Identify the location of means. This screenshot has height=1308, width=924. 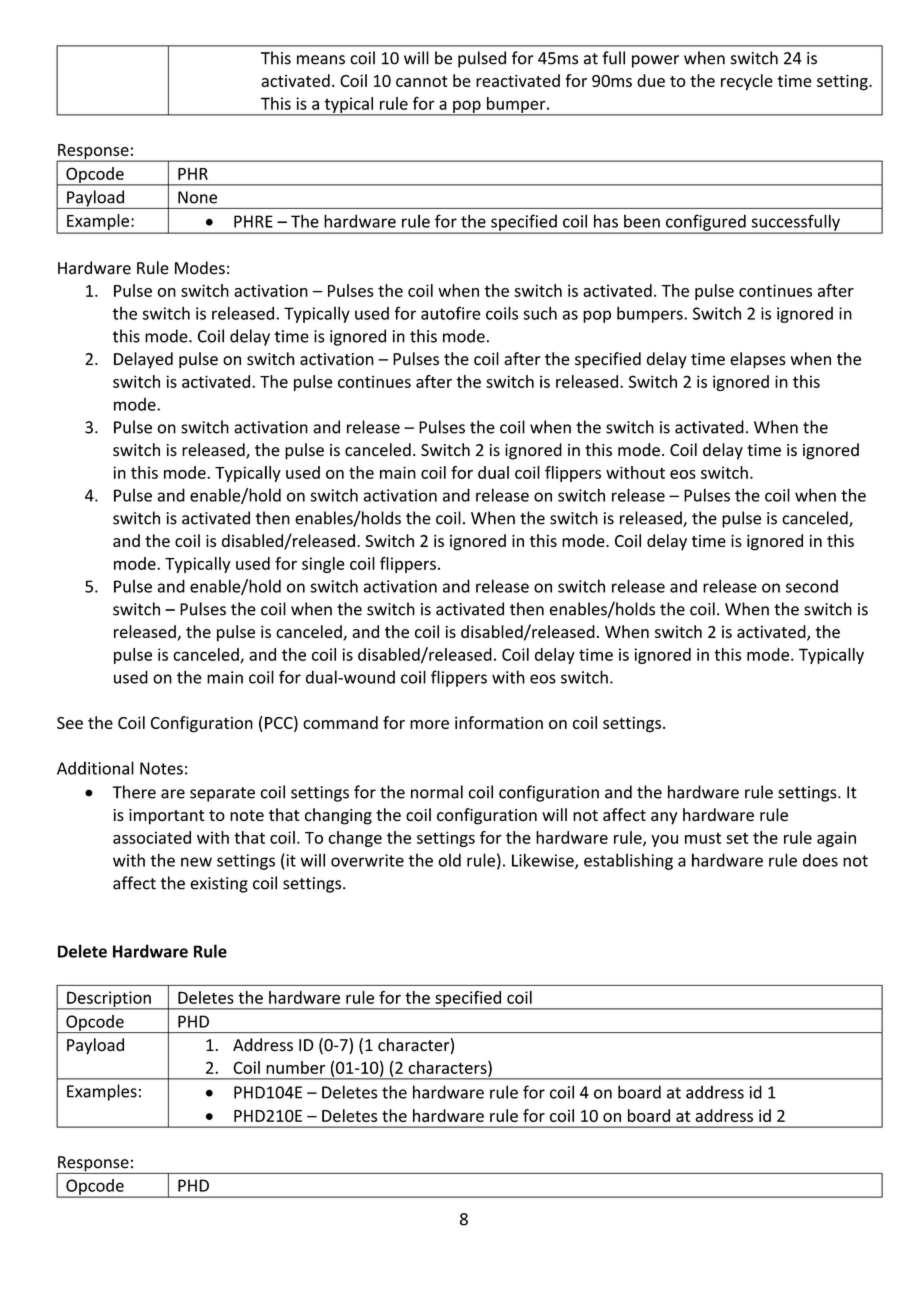
(321, 60).
